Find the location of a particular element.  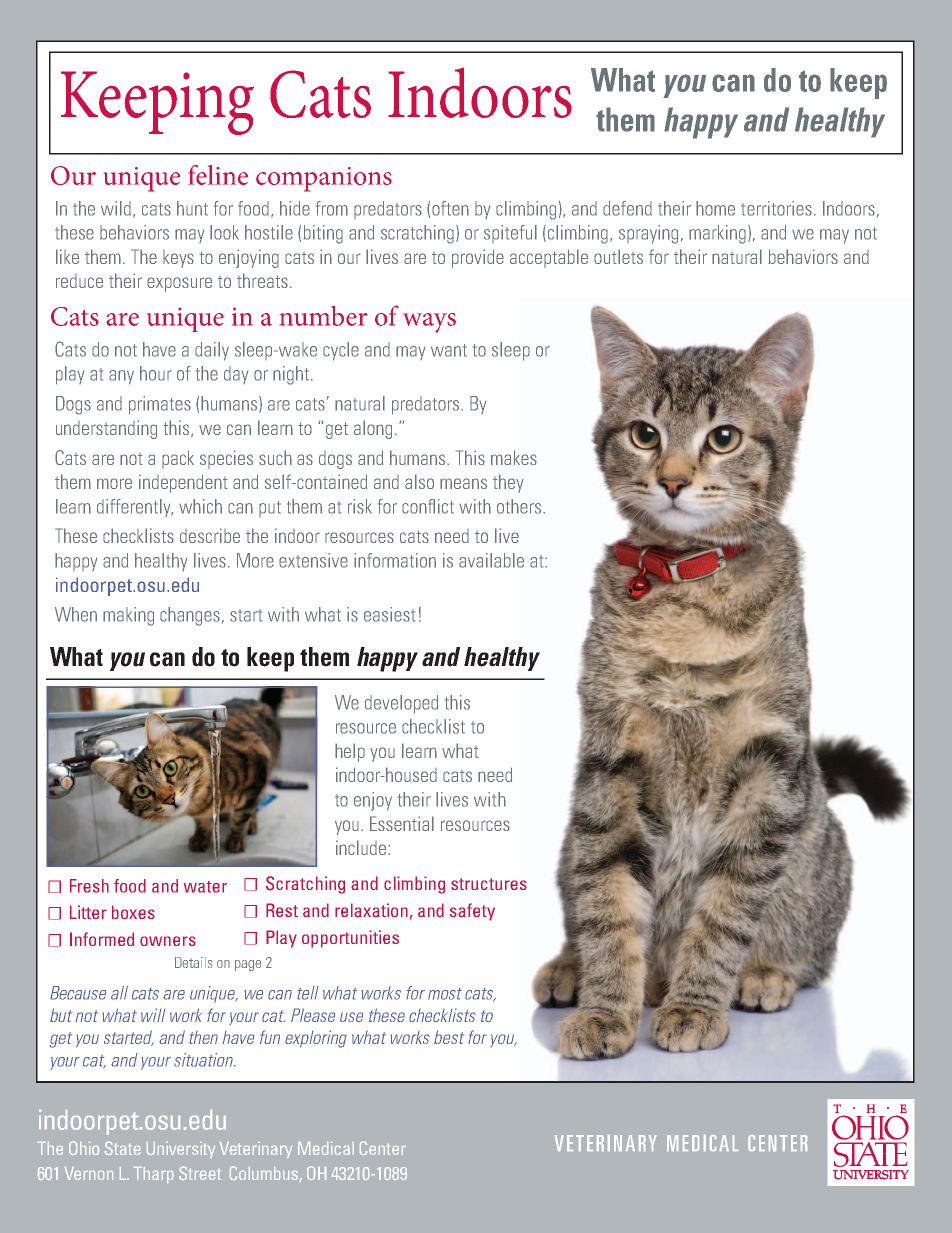

making is located at coordinates (128, 616).
